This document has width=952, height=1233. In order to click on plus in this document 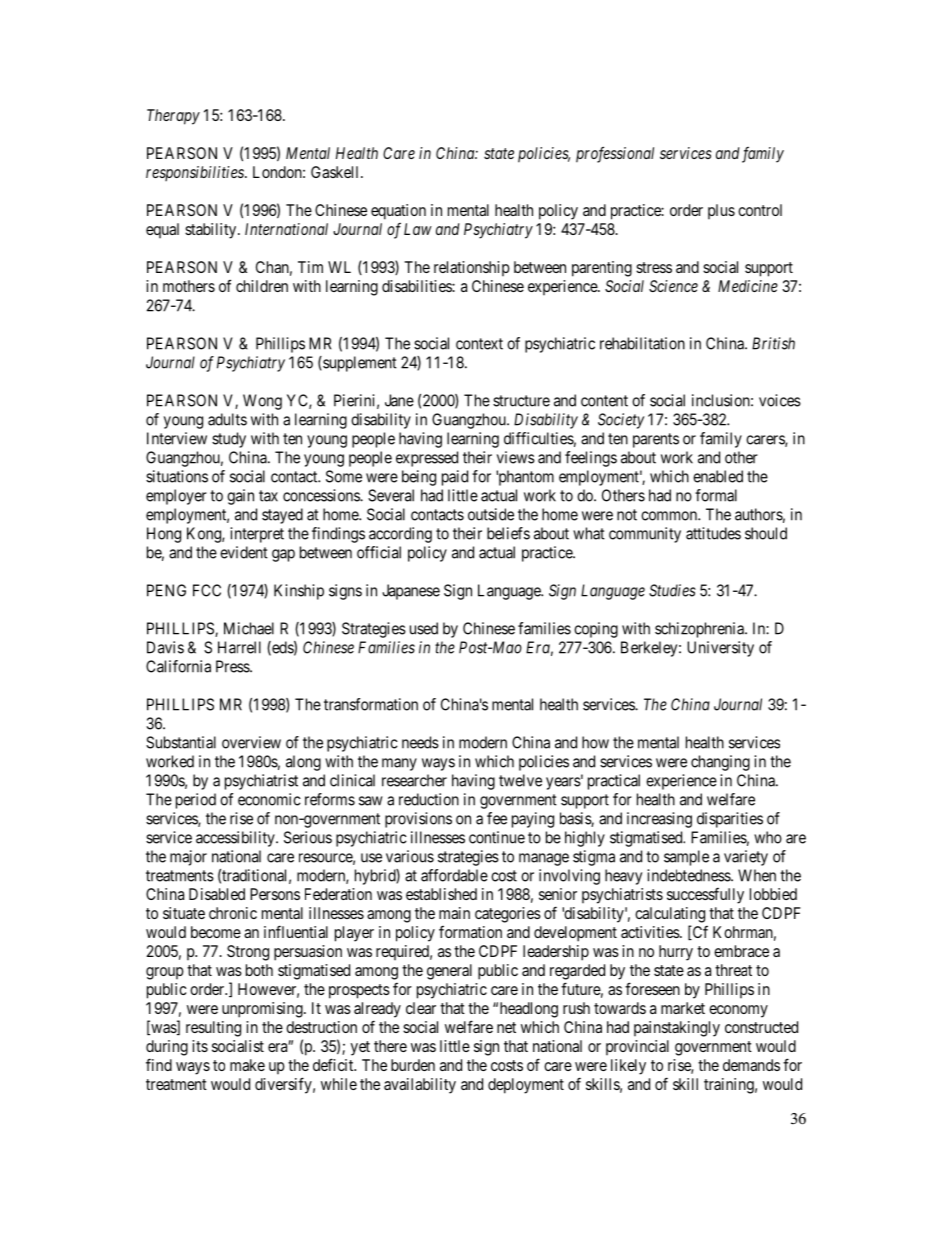, I will do `click(721, 211)`.
